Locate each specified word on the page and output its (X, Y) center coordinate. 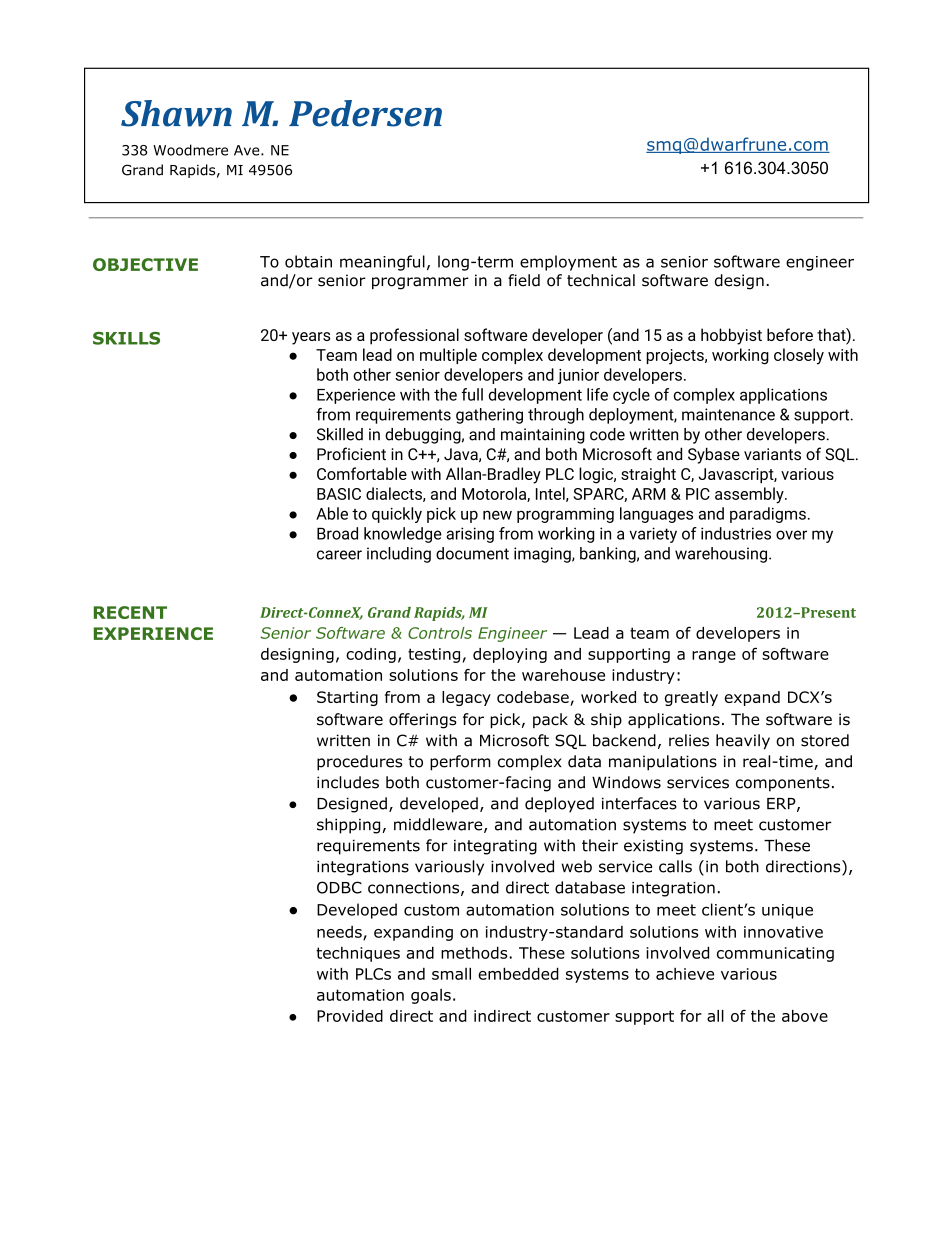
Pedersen (365, 113)
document (472, 553)
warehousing (721, 555)
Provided (350, 1016)
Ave (248, 150)
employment (568, 263)
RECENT (130, 612)
